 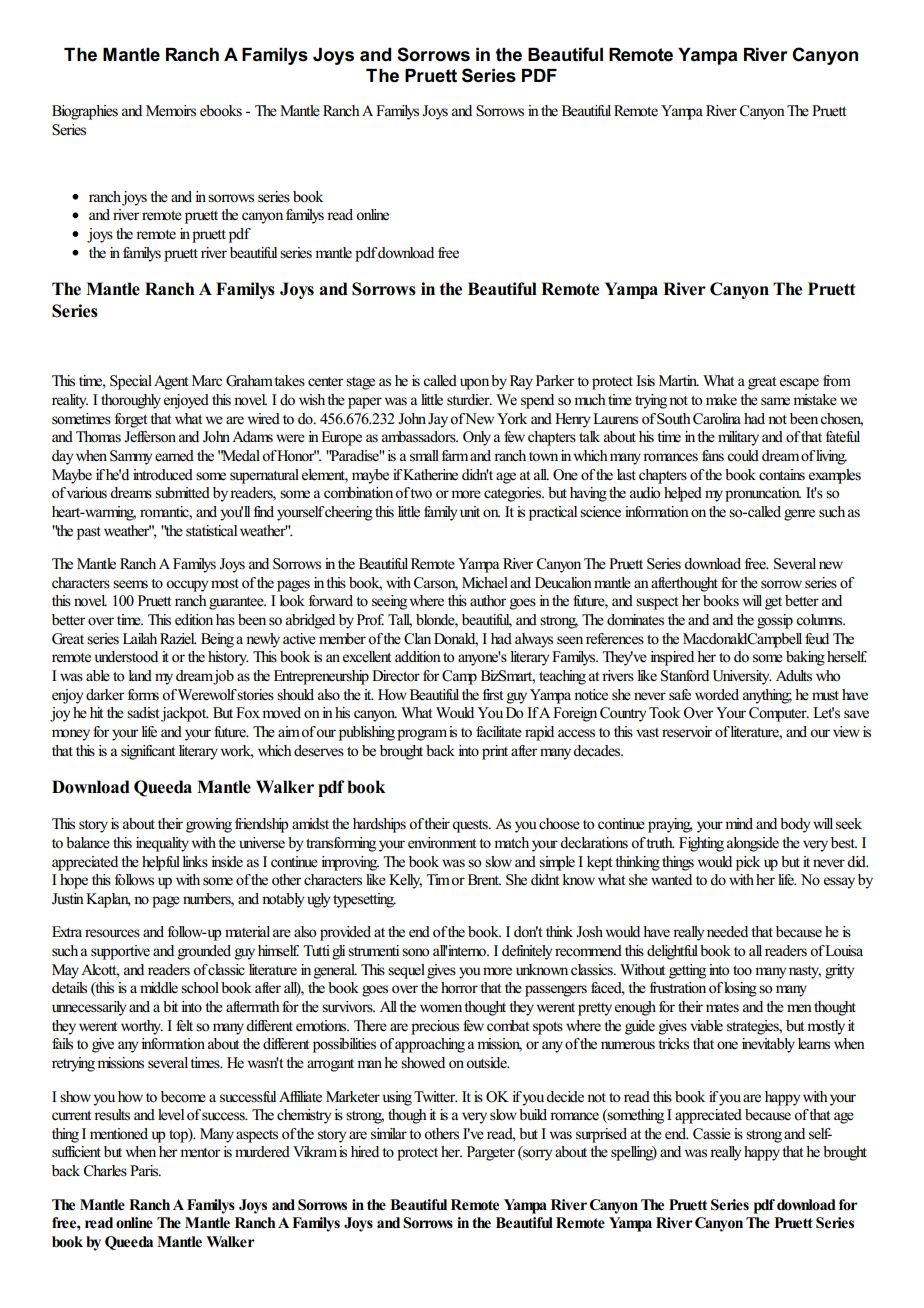 What do you see at coordinates (209, 825) in the screenshot?
I see `growing` at bounding box center [209, 825].
